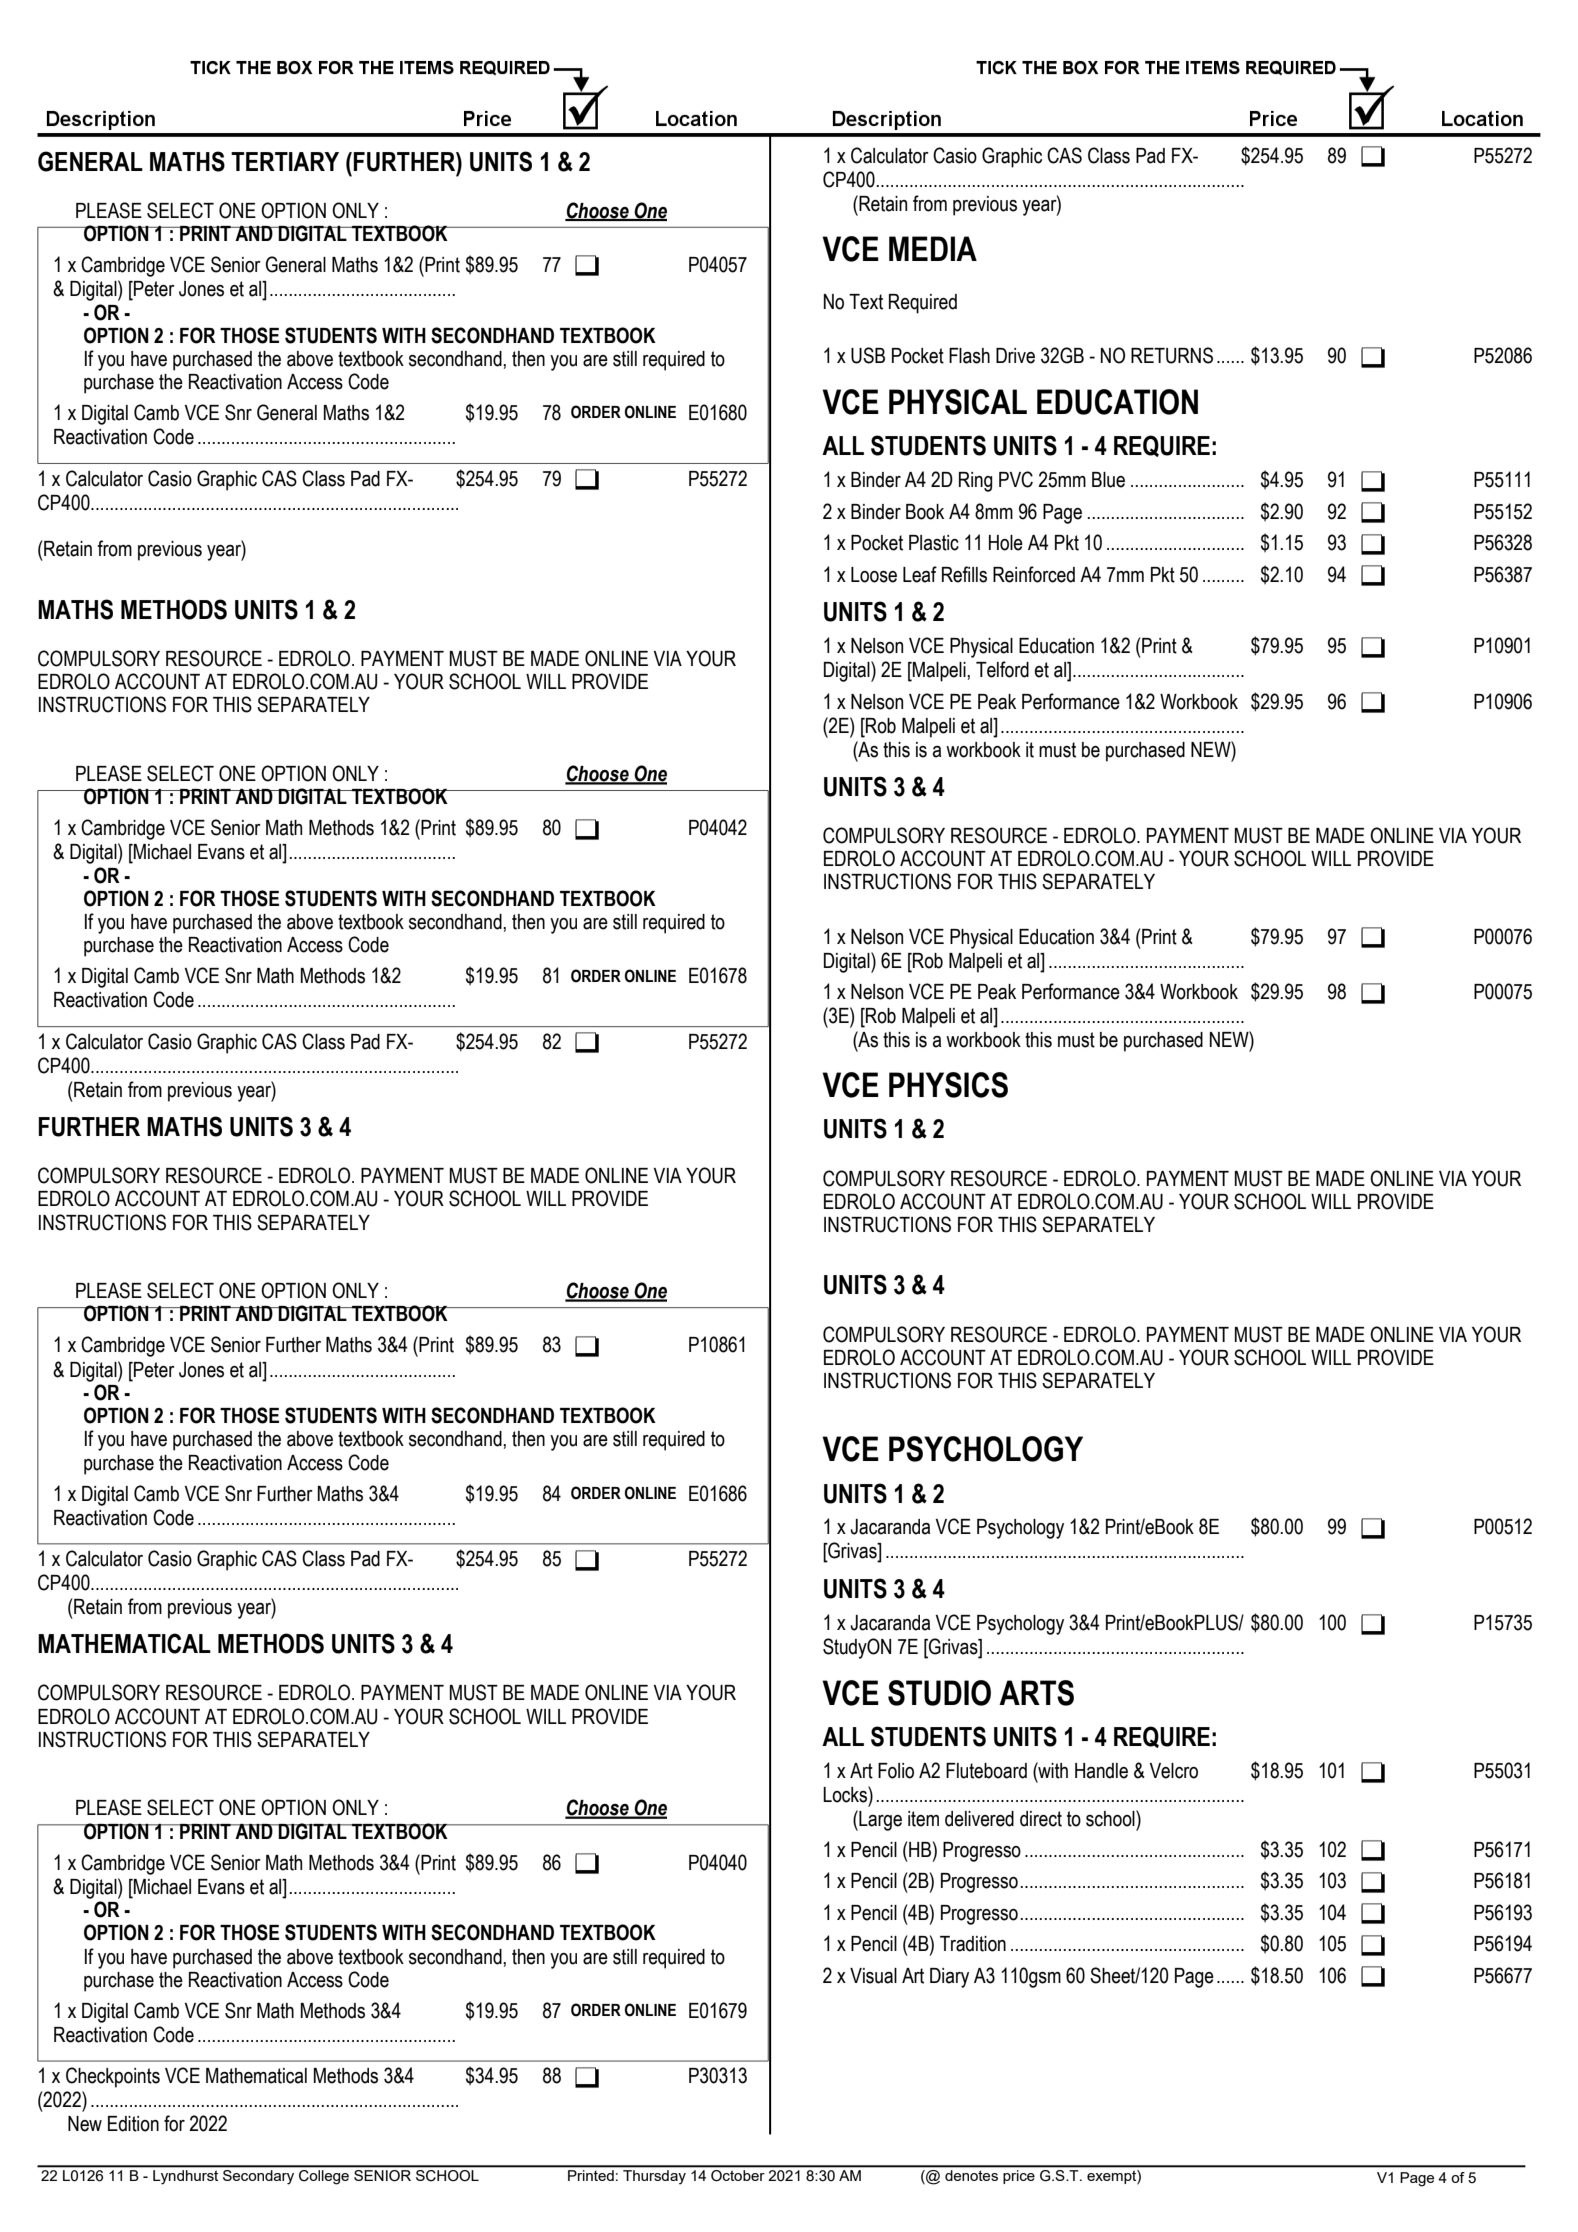 This screenshot has height=2232, width=1578. Describe the element at coordinates (285, 161) in the screenshot. I see `TERTIARY` at that location.
